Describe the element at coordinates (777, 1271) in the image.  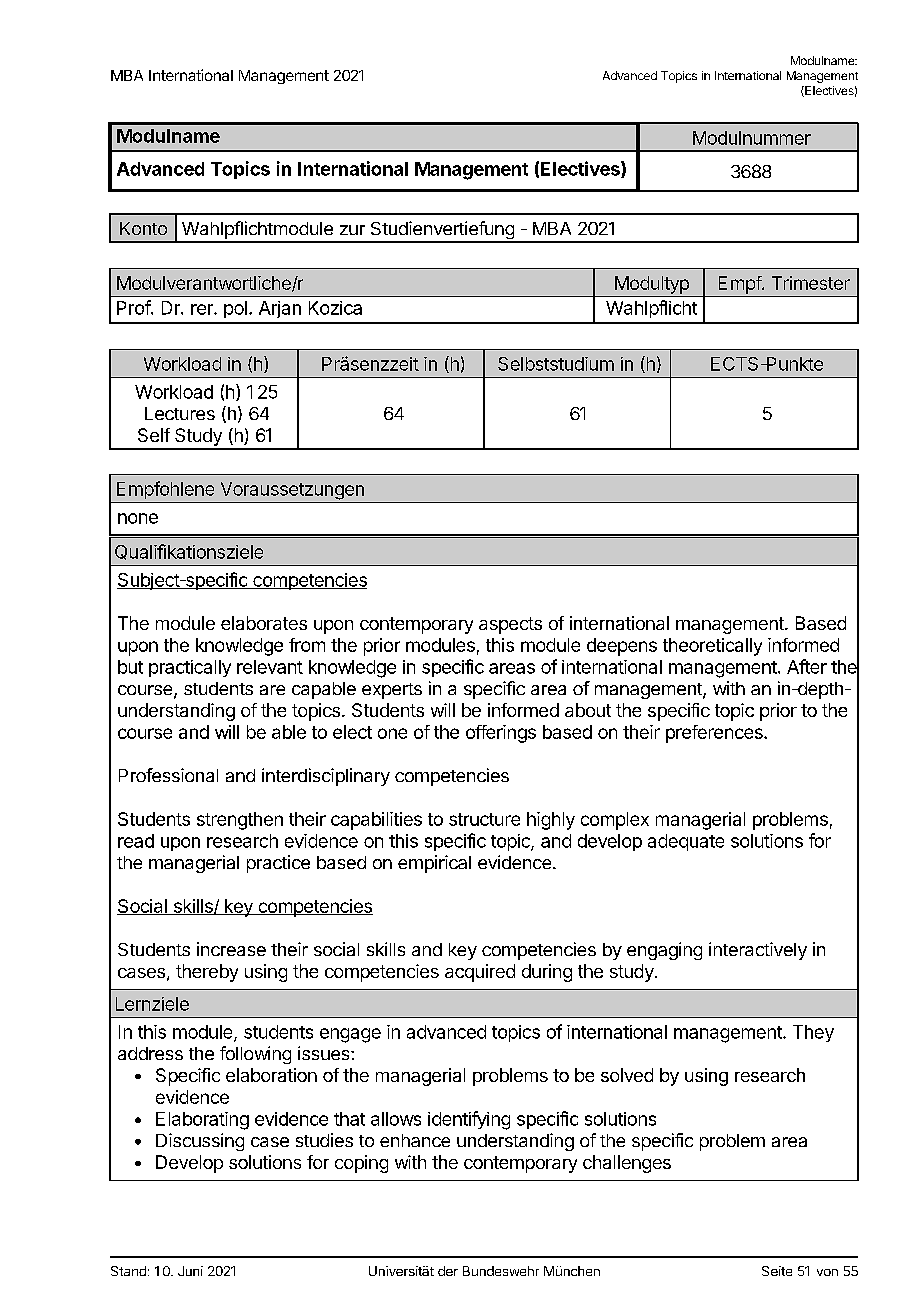
I see `Seite` at that location.
